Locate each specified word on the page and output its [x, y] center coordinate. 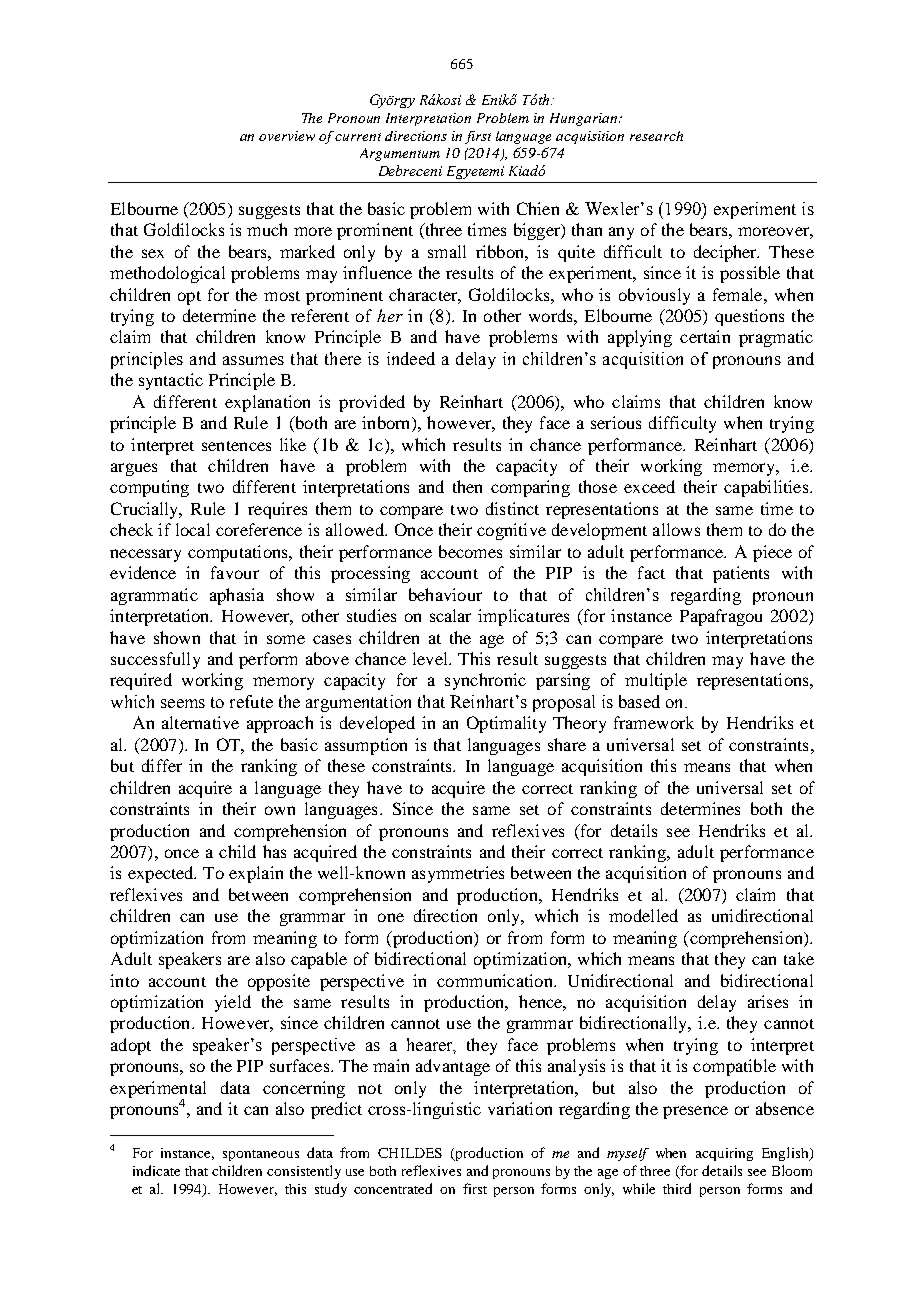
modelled [643, 915]
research [656, 136]
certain [705, 336]
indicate [156, 1170]
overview [287, 136]
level [431, 658]
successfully [155, 660]
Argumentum [400, 154]
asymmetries [458, 874]
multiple [656, 681]
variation [520, 1108]
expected [162, 874]
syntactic [171, 381]
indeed [411, 358]
